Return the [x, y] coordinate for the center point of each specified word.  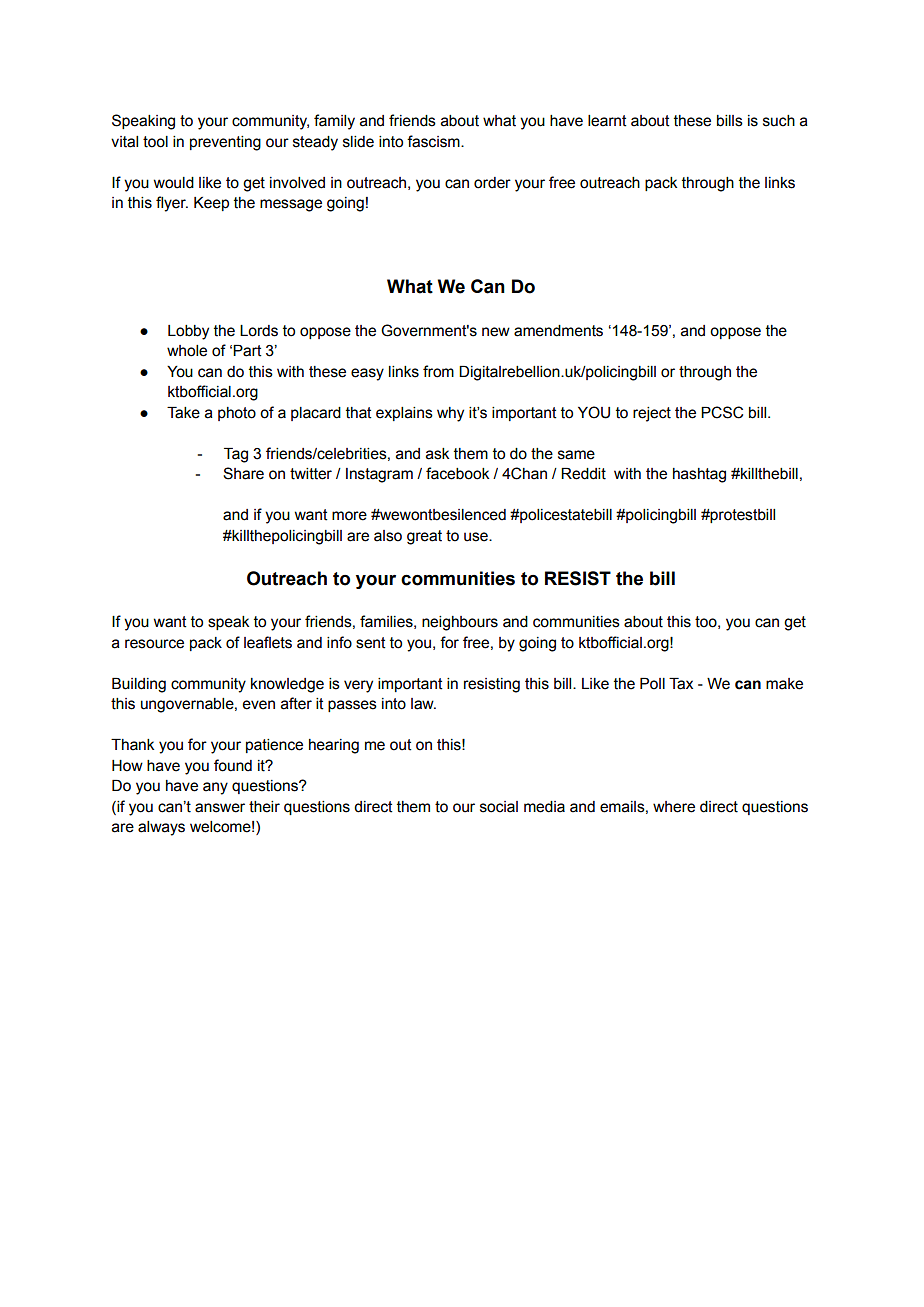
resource [154, 644]
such [779, 121]
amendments [558, 331]
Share [243, 473]
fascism [434, 141]
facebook [457, 473]
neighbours [460, 623]
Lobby [188, 332]
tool [155, 142]
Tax [681, 684]
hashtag [699, 475]
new [496, 332]
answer [220, 808]
